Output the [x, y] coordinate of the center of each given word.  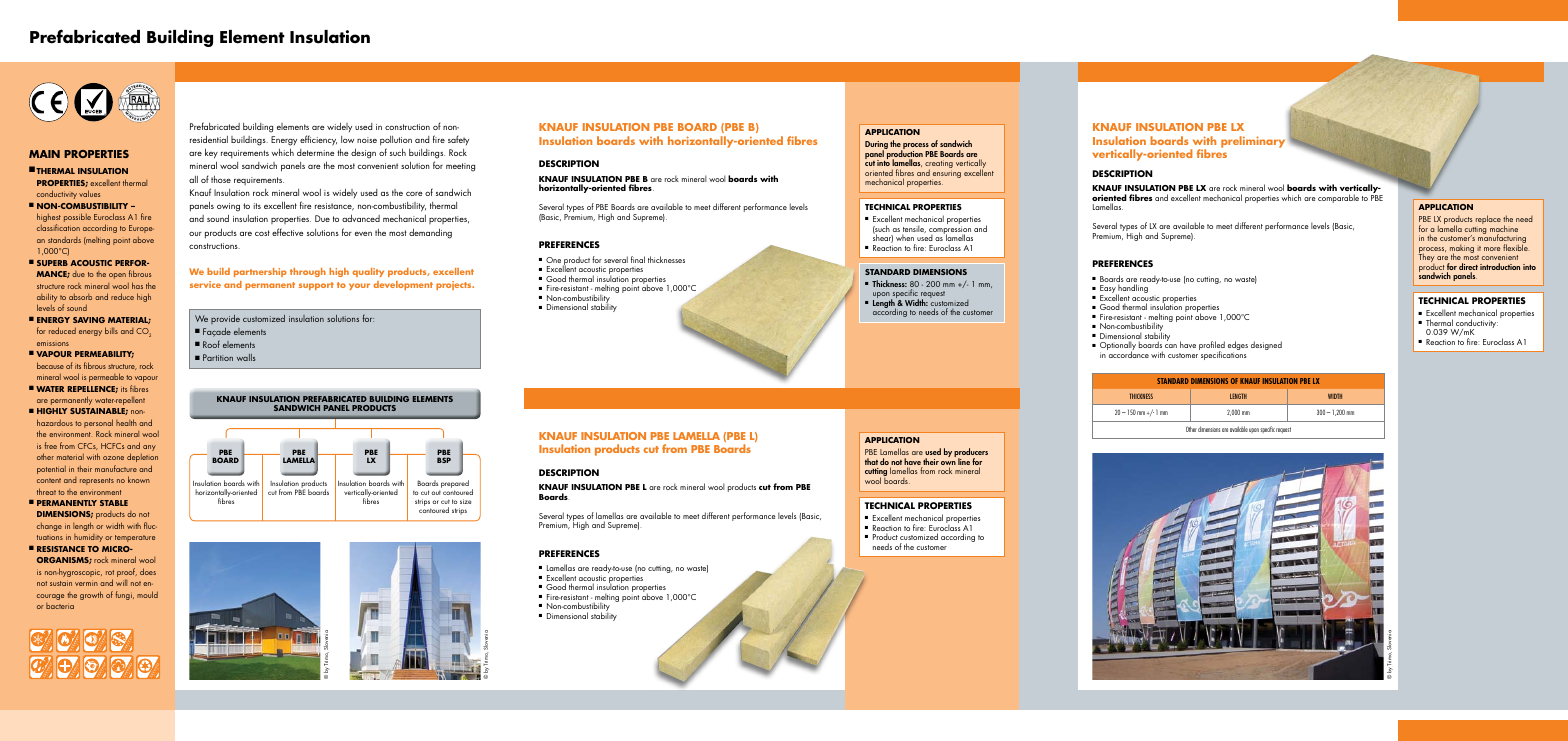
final [638, 259]
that [871, 461]
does [148, 571]
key [211, 154]
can [1171, 346]
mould [147, 594]
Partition [218, 357]
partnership [260, 272]
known [139, 479]
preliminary [1253, 142]
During [876, 146]
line [964, 461]
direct [1468, 268]
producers [971, 454]
